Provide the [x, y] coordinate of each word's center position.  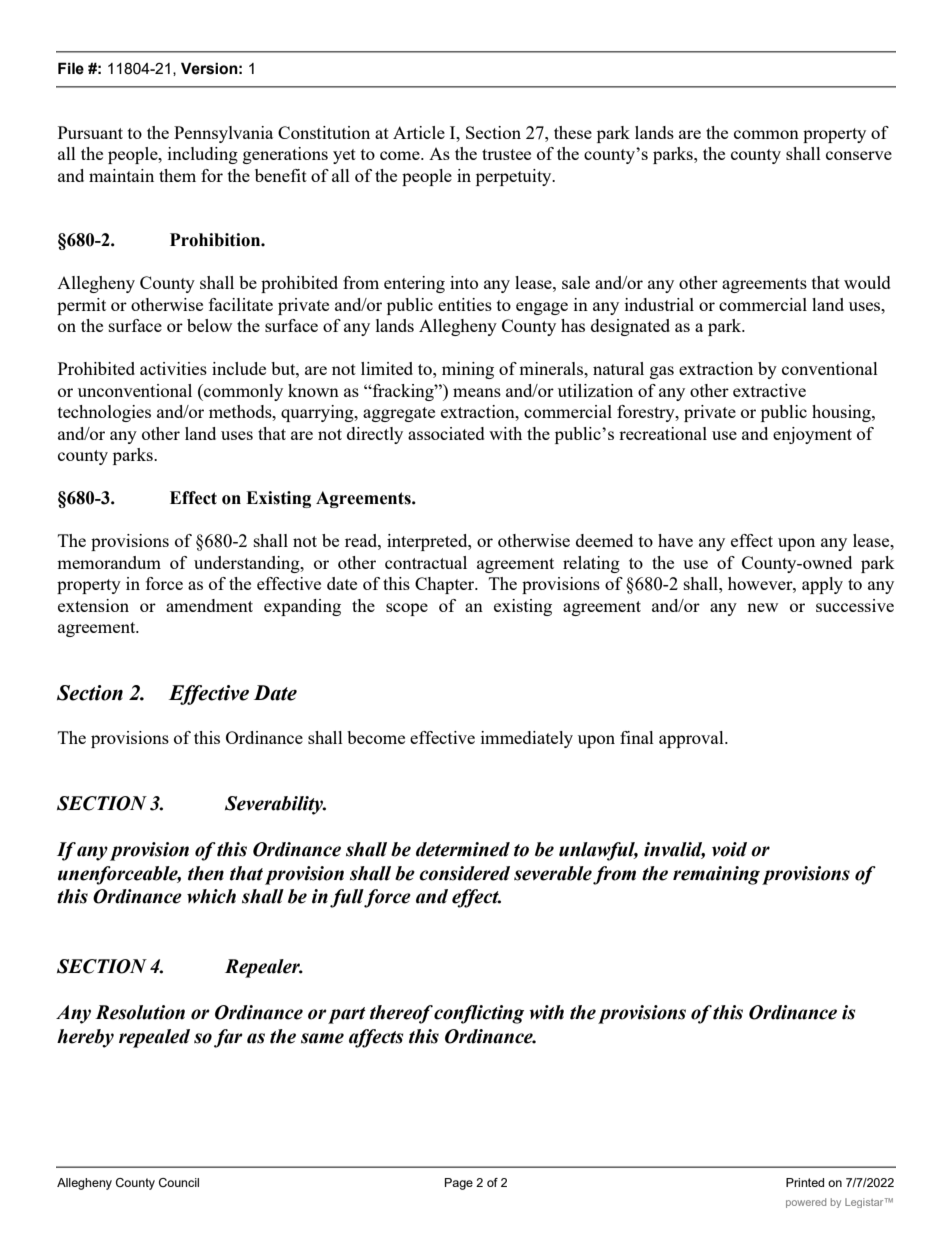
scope [407, 609]
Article [419, 132]
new [762, 607]
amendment [209, 605]
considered [464, 873]
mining [468, 370]
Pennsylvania [223, 134]
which [211, 896]
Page [459, 1184]
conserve [859, 155]
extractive [769, 390]
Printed [805, 1182]
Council [179, 1182]
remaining [716, 875]
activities [173, 368]
